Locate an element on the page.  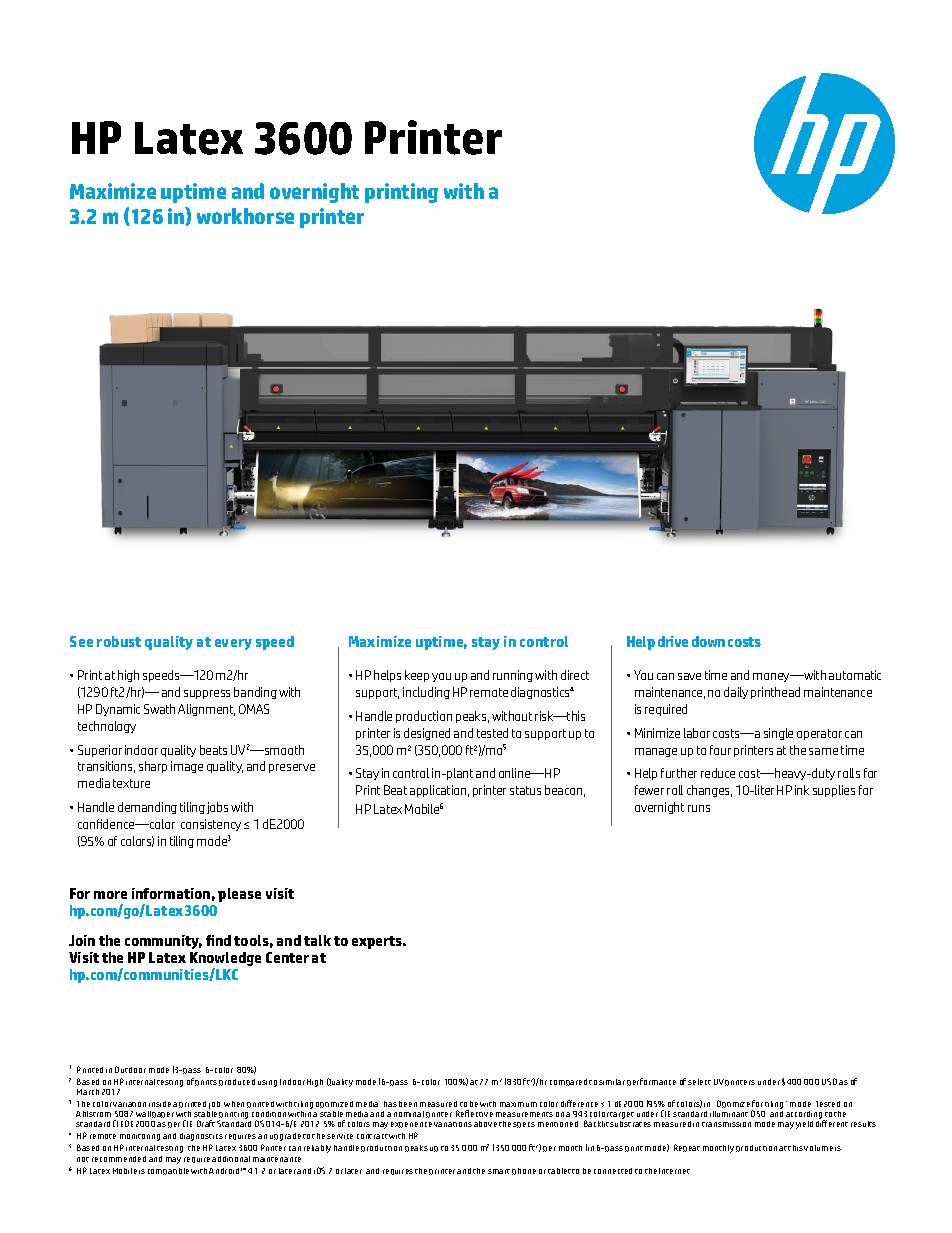
drive is located at coordinates (673, 641).
